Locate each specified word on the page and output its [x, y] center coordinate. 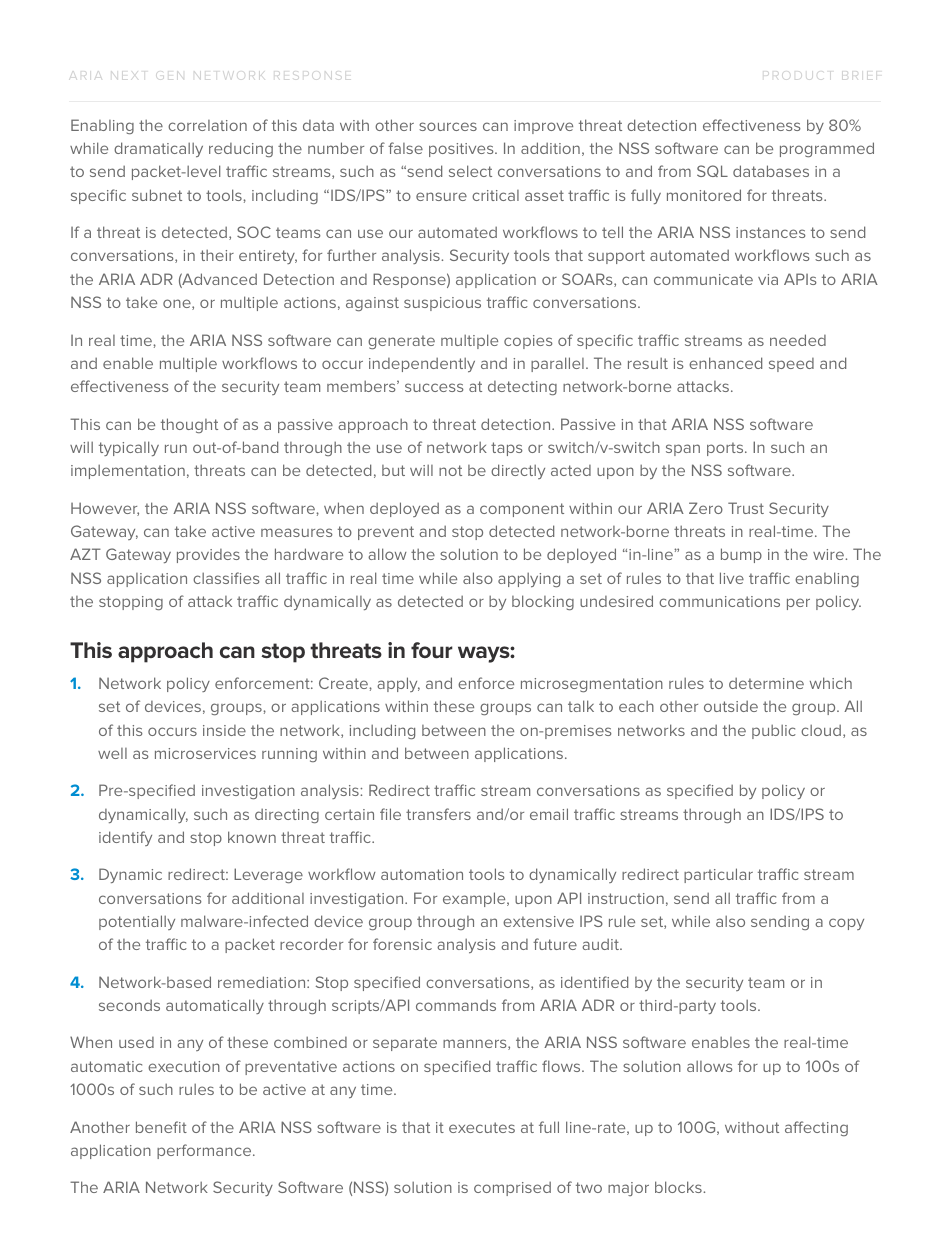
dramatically [158, 149]
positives [462, 150]
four [432, 650]
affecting [816, 1128]
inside [224, 730]
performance [205, 1151]
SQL [712, 171]
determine [766, 683]
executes [482, 1127]
